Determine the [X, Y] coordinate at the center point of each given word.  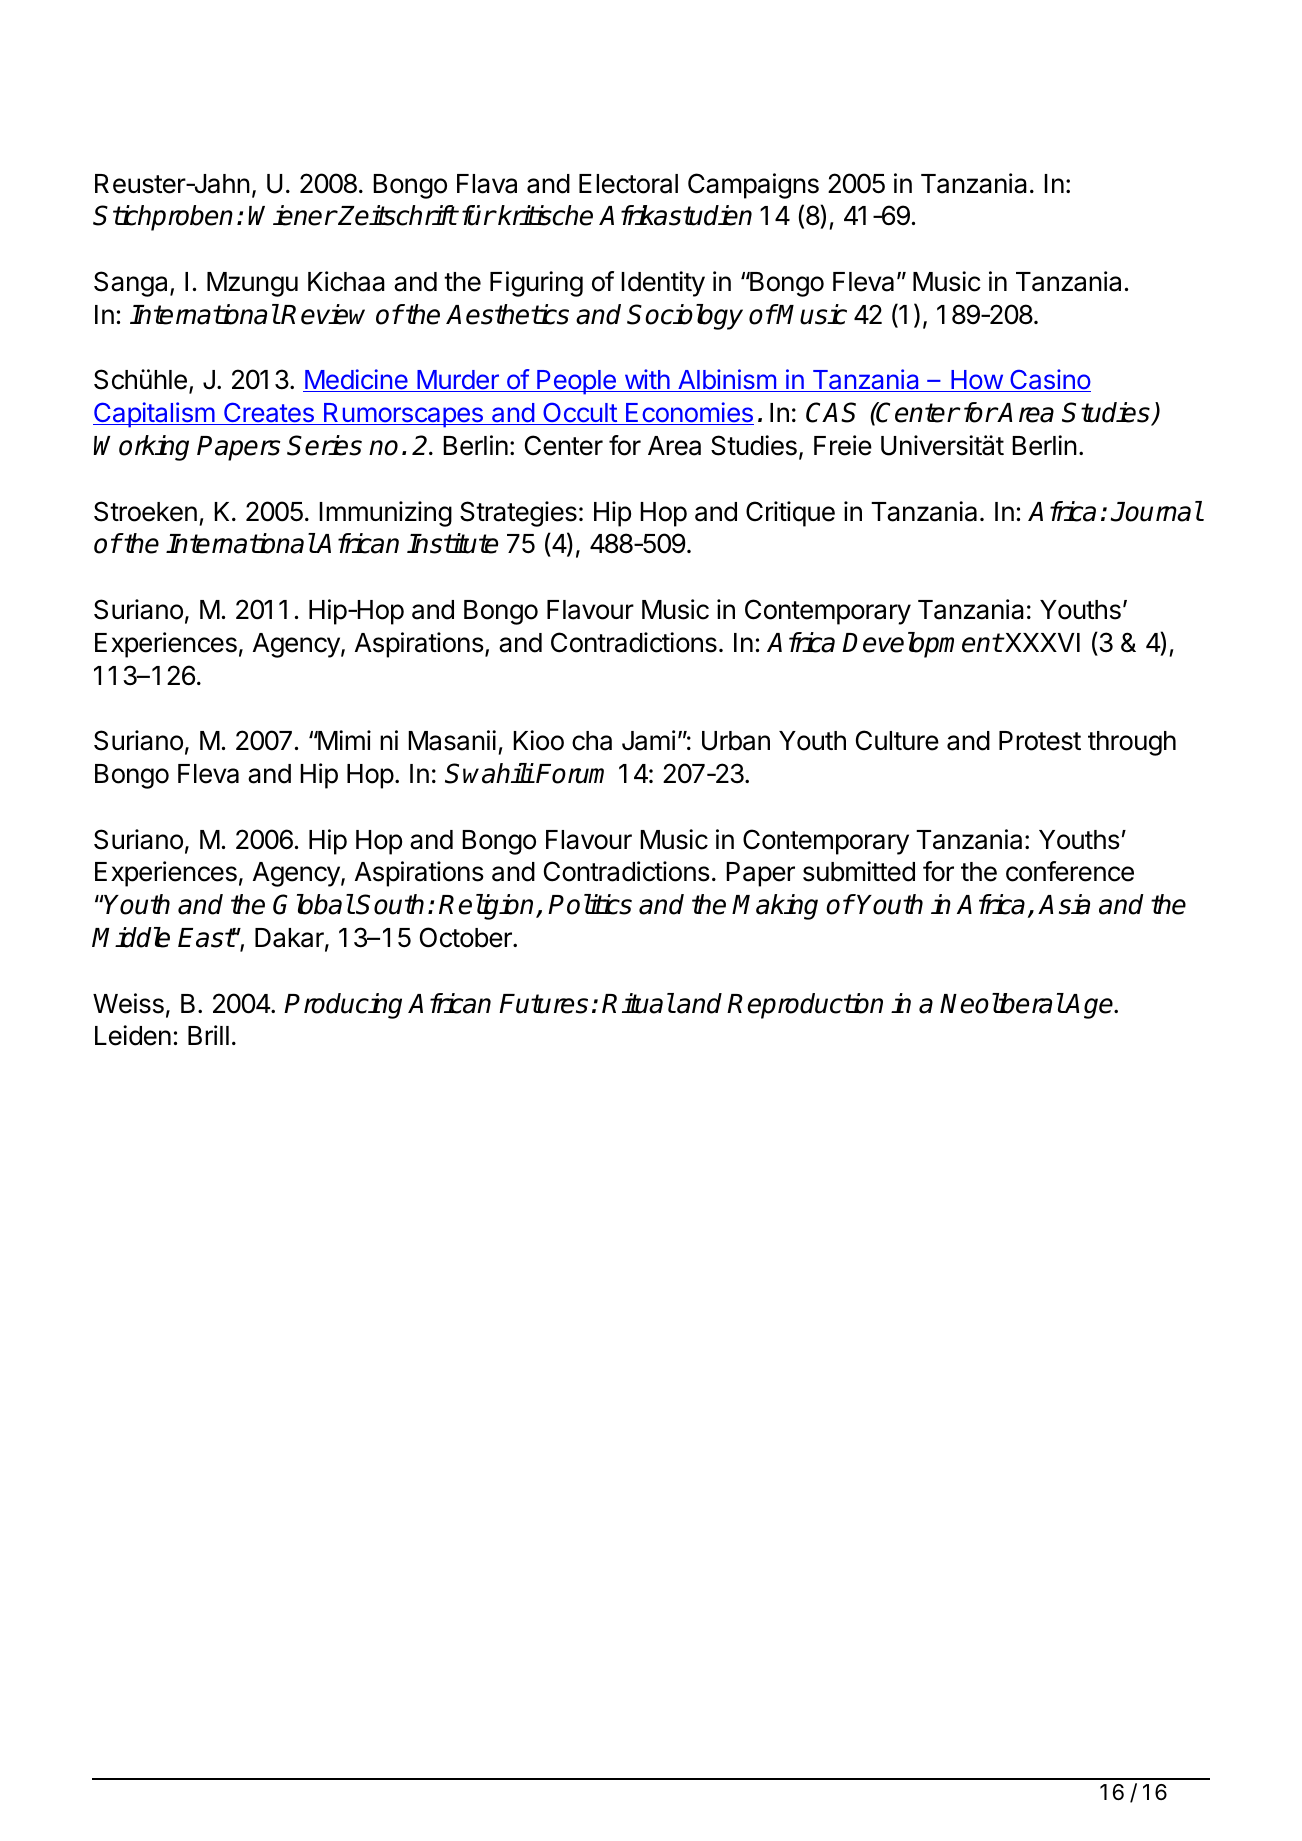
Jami [648, 740]
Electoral [628, 184]
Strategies [518, 514]
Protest [1040, 741]
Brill [208, 1035]
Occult [580, 413]
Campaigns [753, 186]
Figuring [536, 284]
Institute [452, 543]
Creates [268, 413]
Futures [543, 1004]
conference [1070, 871]
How [976, 381]
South [390, 904]
